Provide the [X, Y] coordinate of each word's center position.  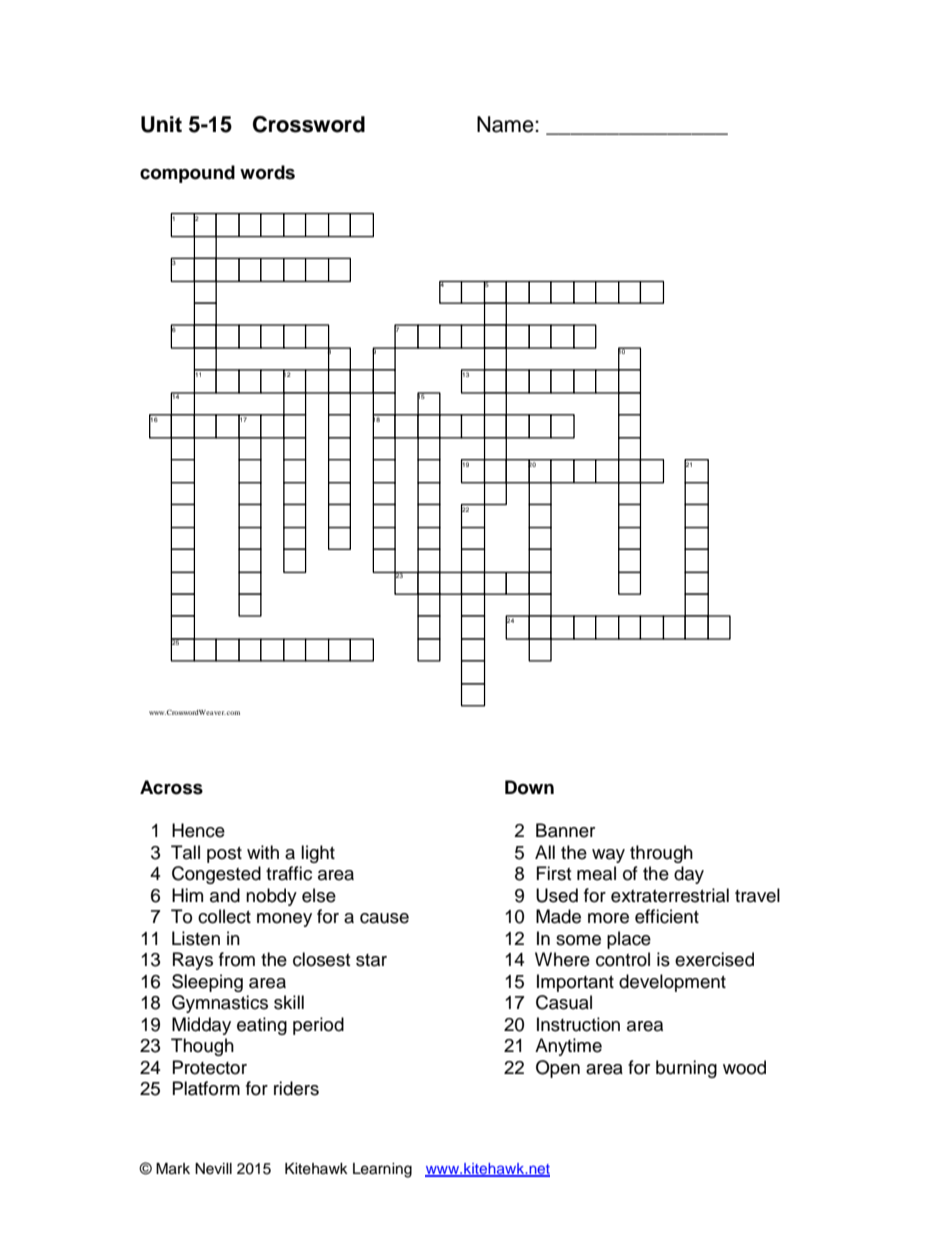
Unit [161, 124]
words [267, 172]
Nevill [213, 1169]
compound [187, 174]
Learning [382, 1170]
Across [171, 787]
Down [529, 787]
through [661, 854]
